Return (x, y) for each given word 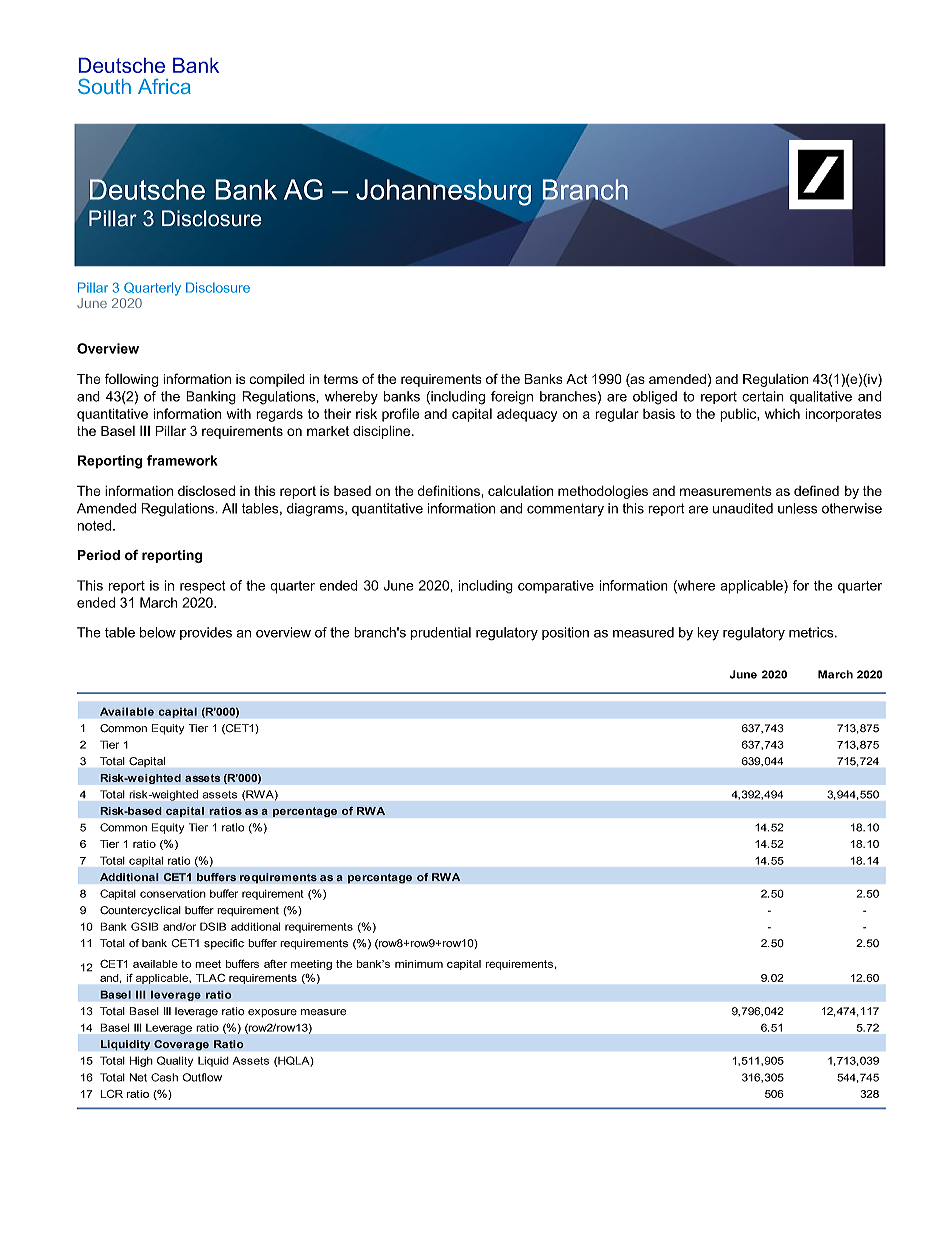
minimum (419, 964)
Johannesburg (443, 192)
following (132, 380)
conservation (173, 894)
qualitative (821, 397)
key (708, 634)
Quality (175, 1061)
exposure (272, 1013)
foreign (512, 398)
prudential (441, 633)
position (565, 633)
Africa (164, 86)
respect (202, 587)
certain (763, 396)
